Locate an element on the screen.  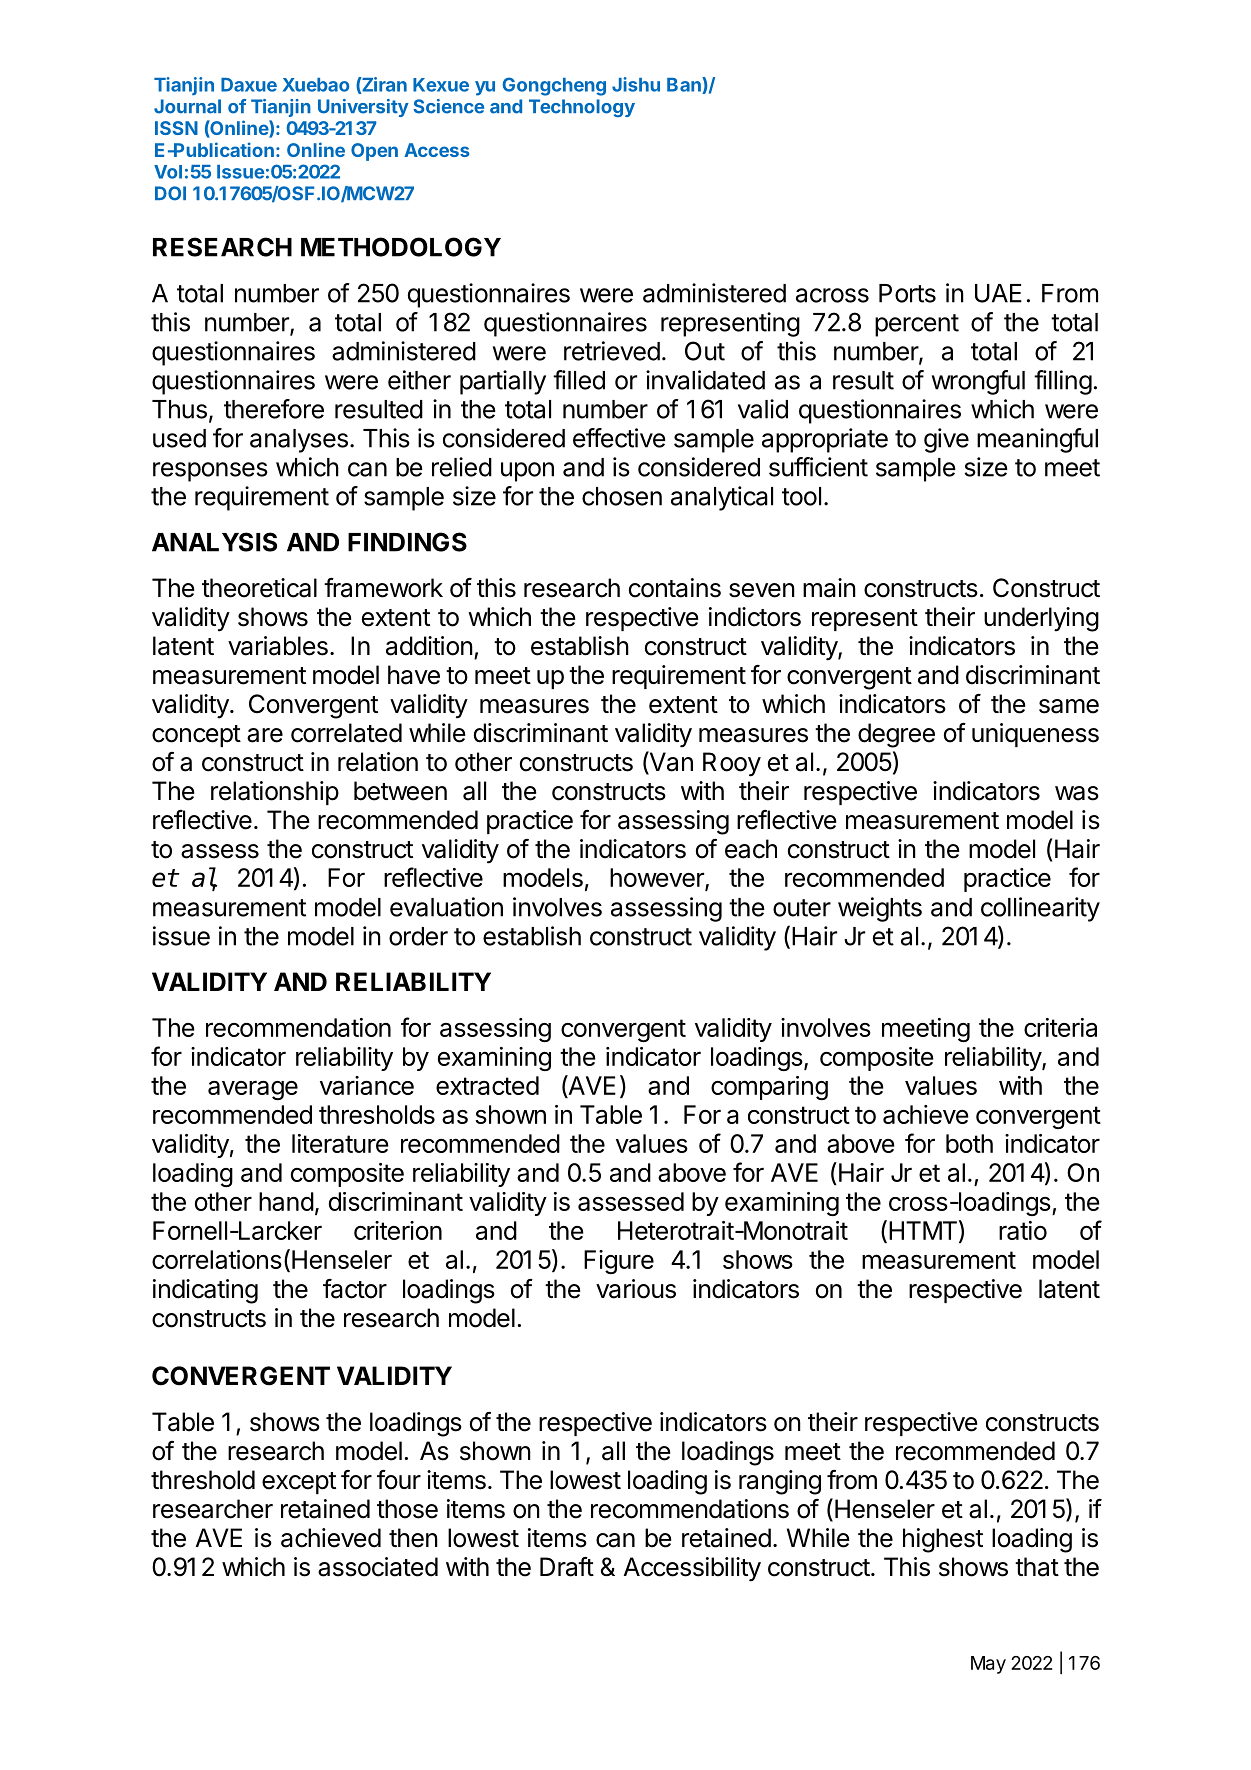
May is located at coordinates (988, 1665).
